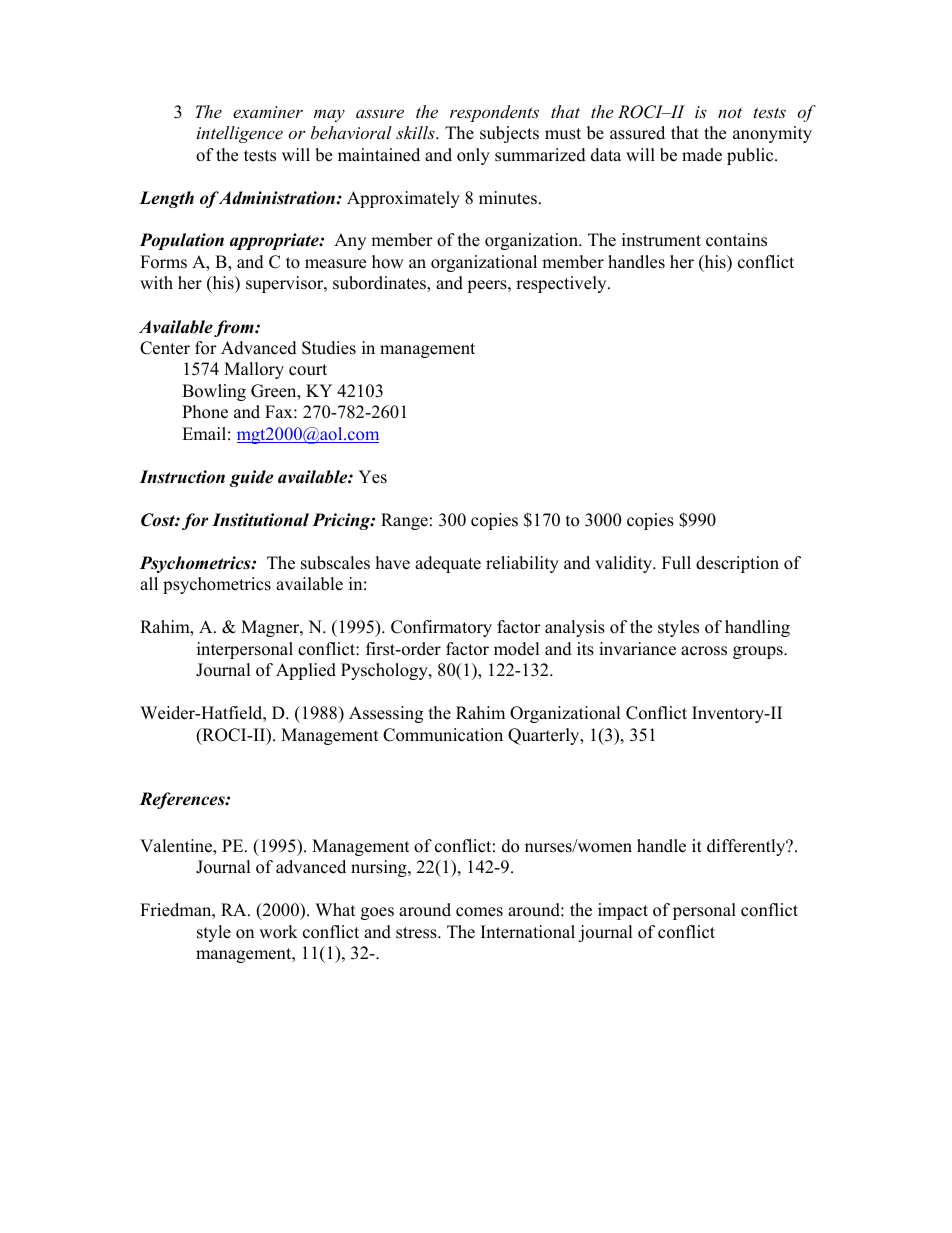 This screenshot has height=1233, width=952. What do you see at coordinates (473, 156) in the screenshot?
I see `only` at bounding box center [473, 156].
